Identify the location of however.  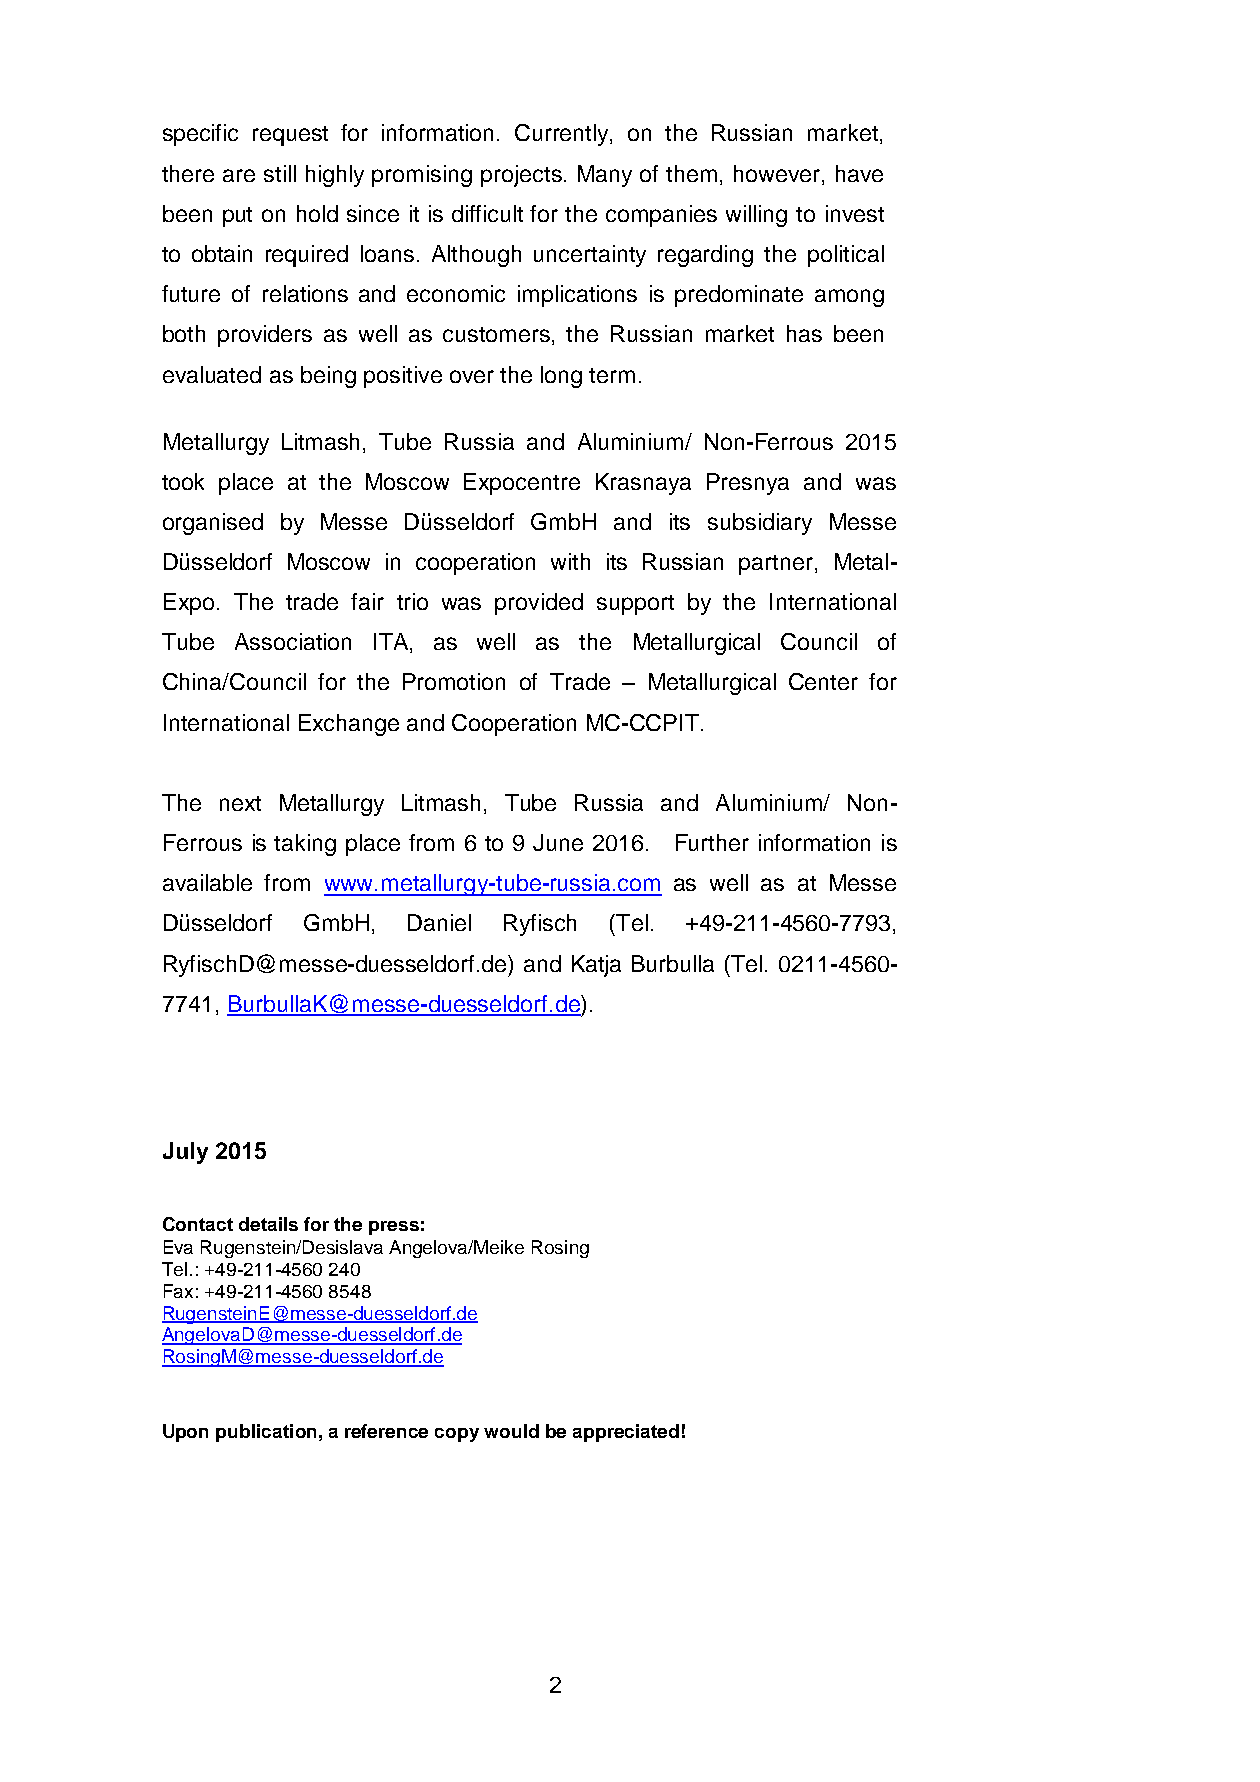
(778, 175).
